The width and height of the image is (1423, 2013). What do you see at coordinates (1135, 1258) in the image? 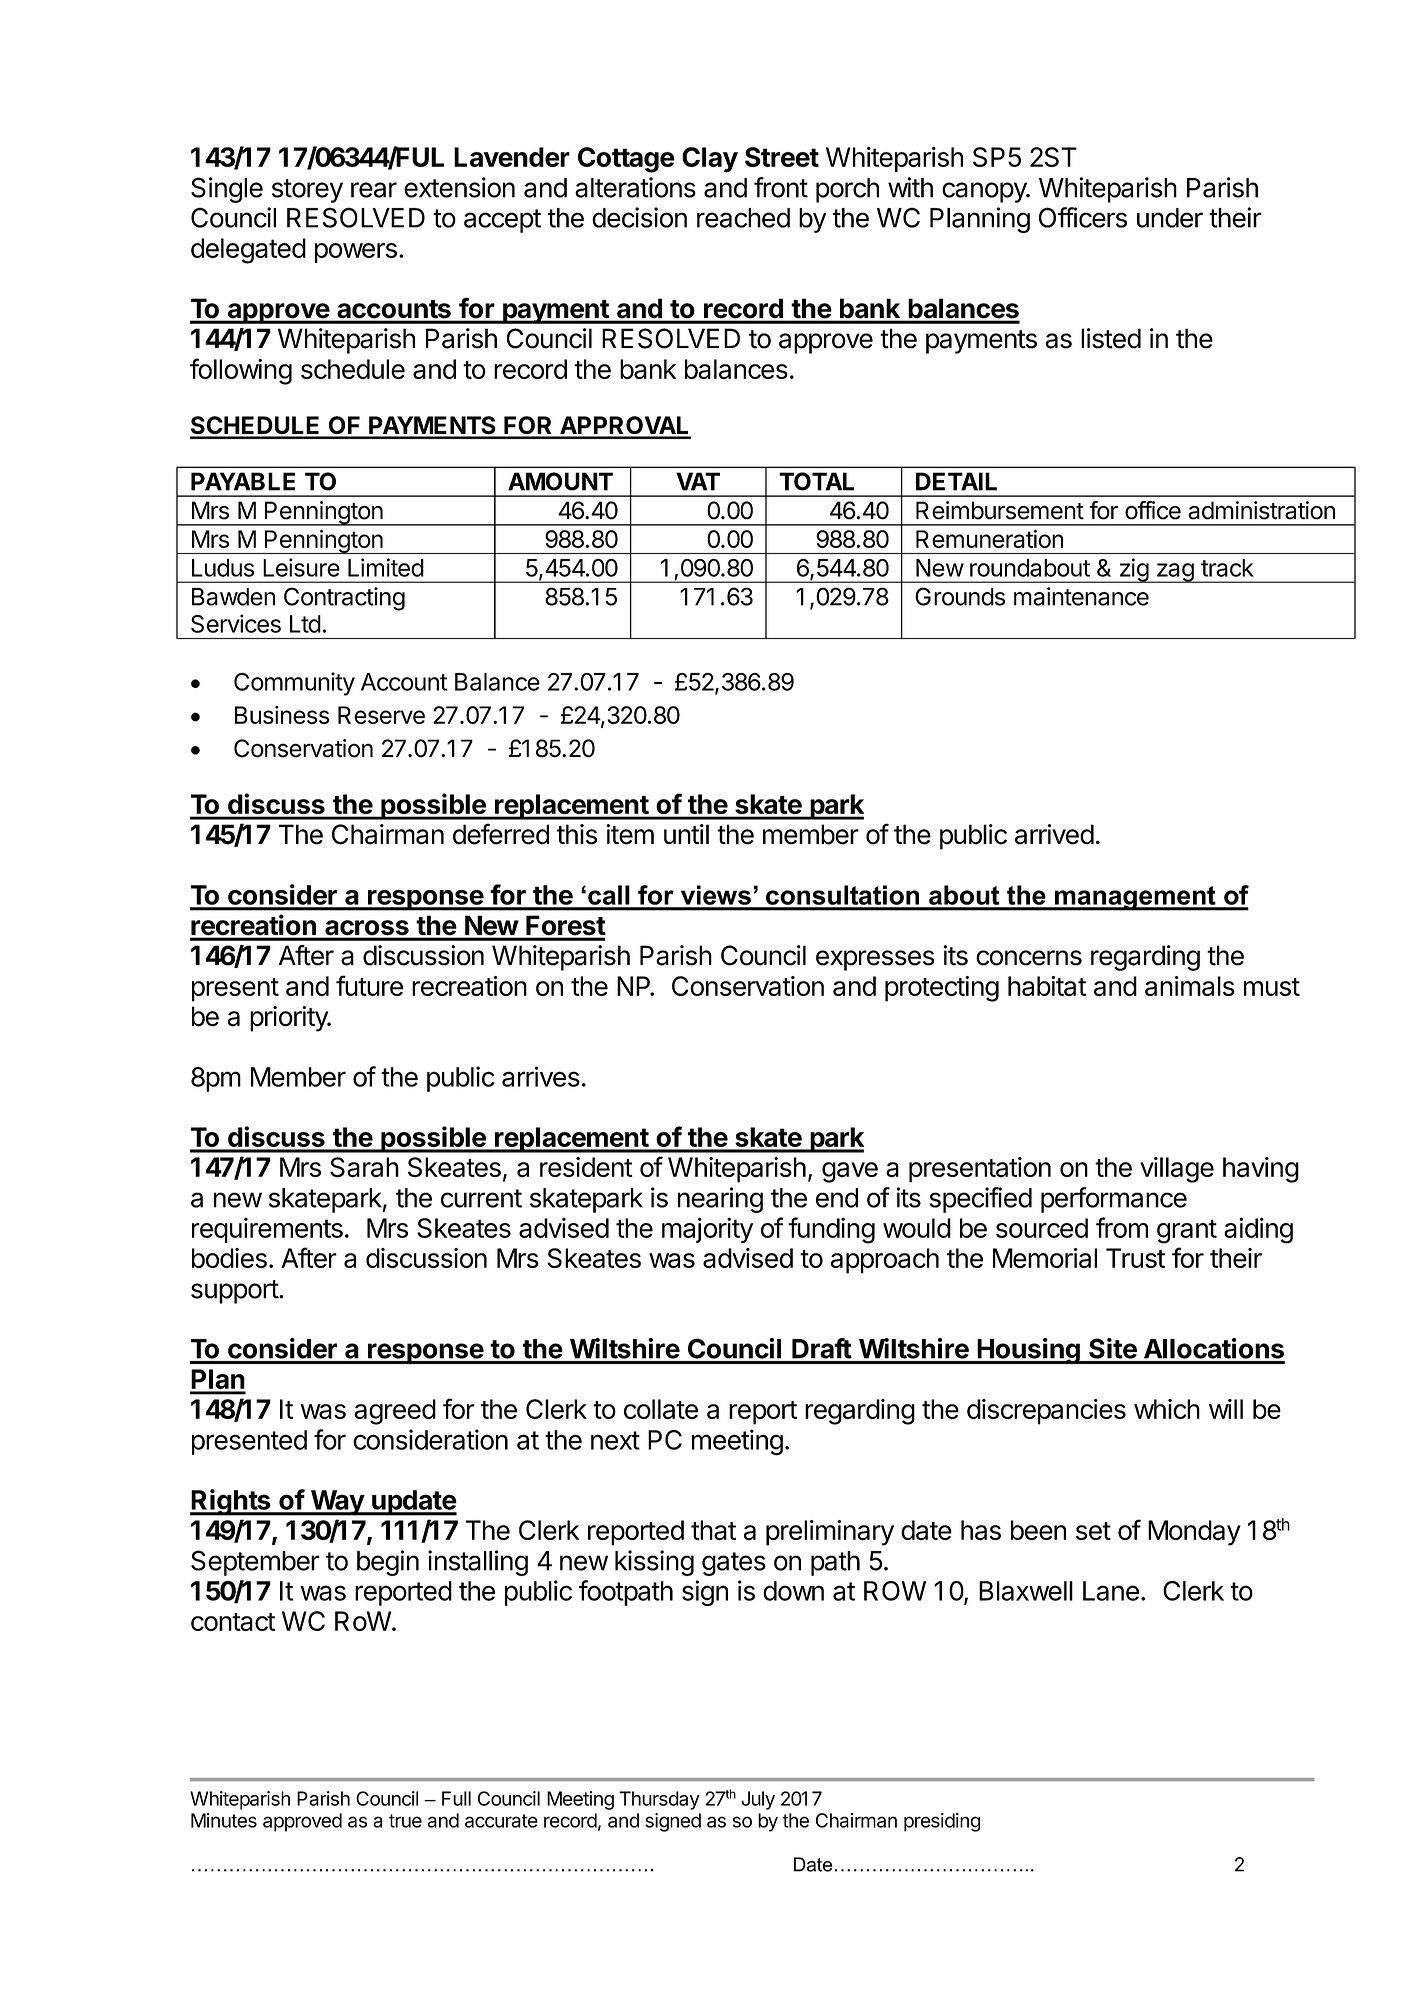
I see `Trust` at bounding box center [1135, 1258].
